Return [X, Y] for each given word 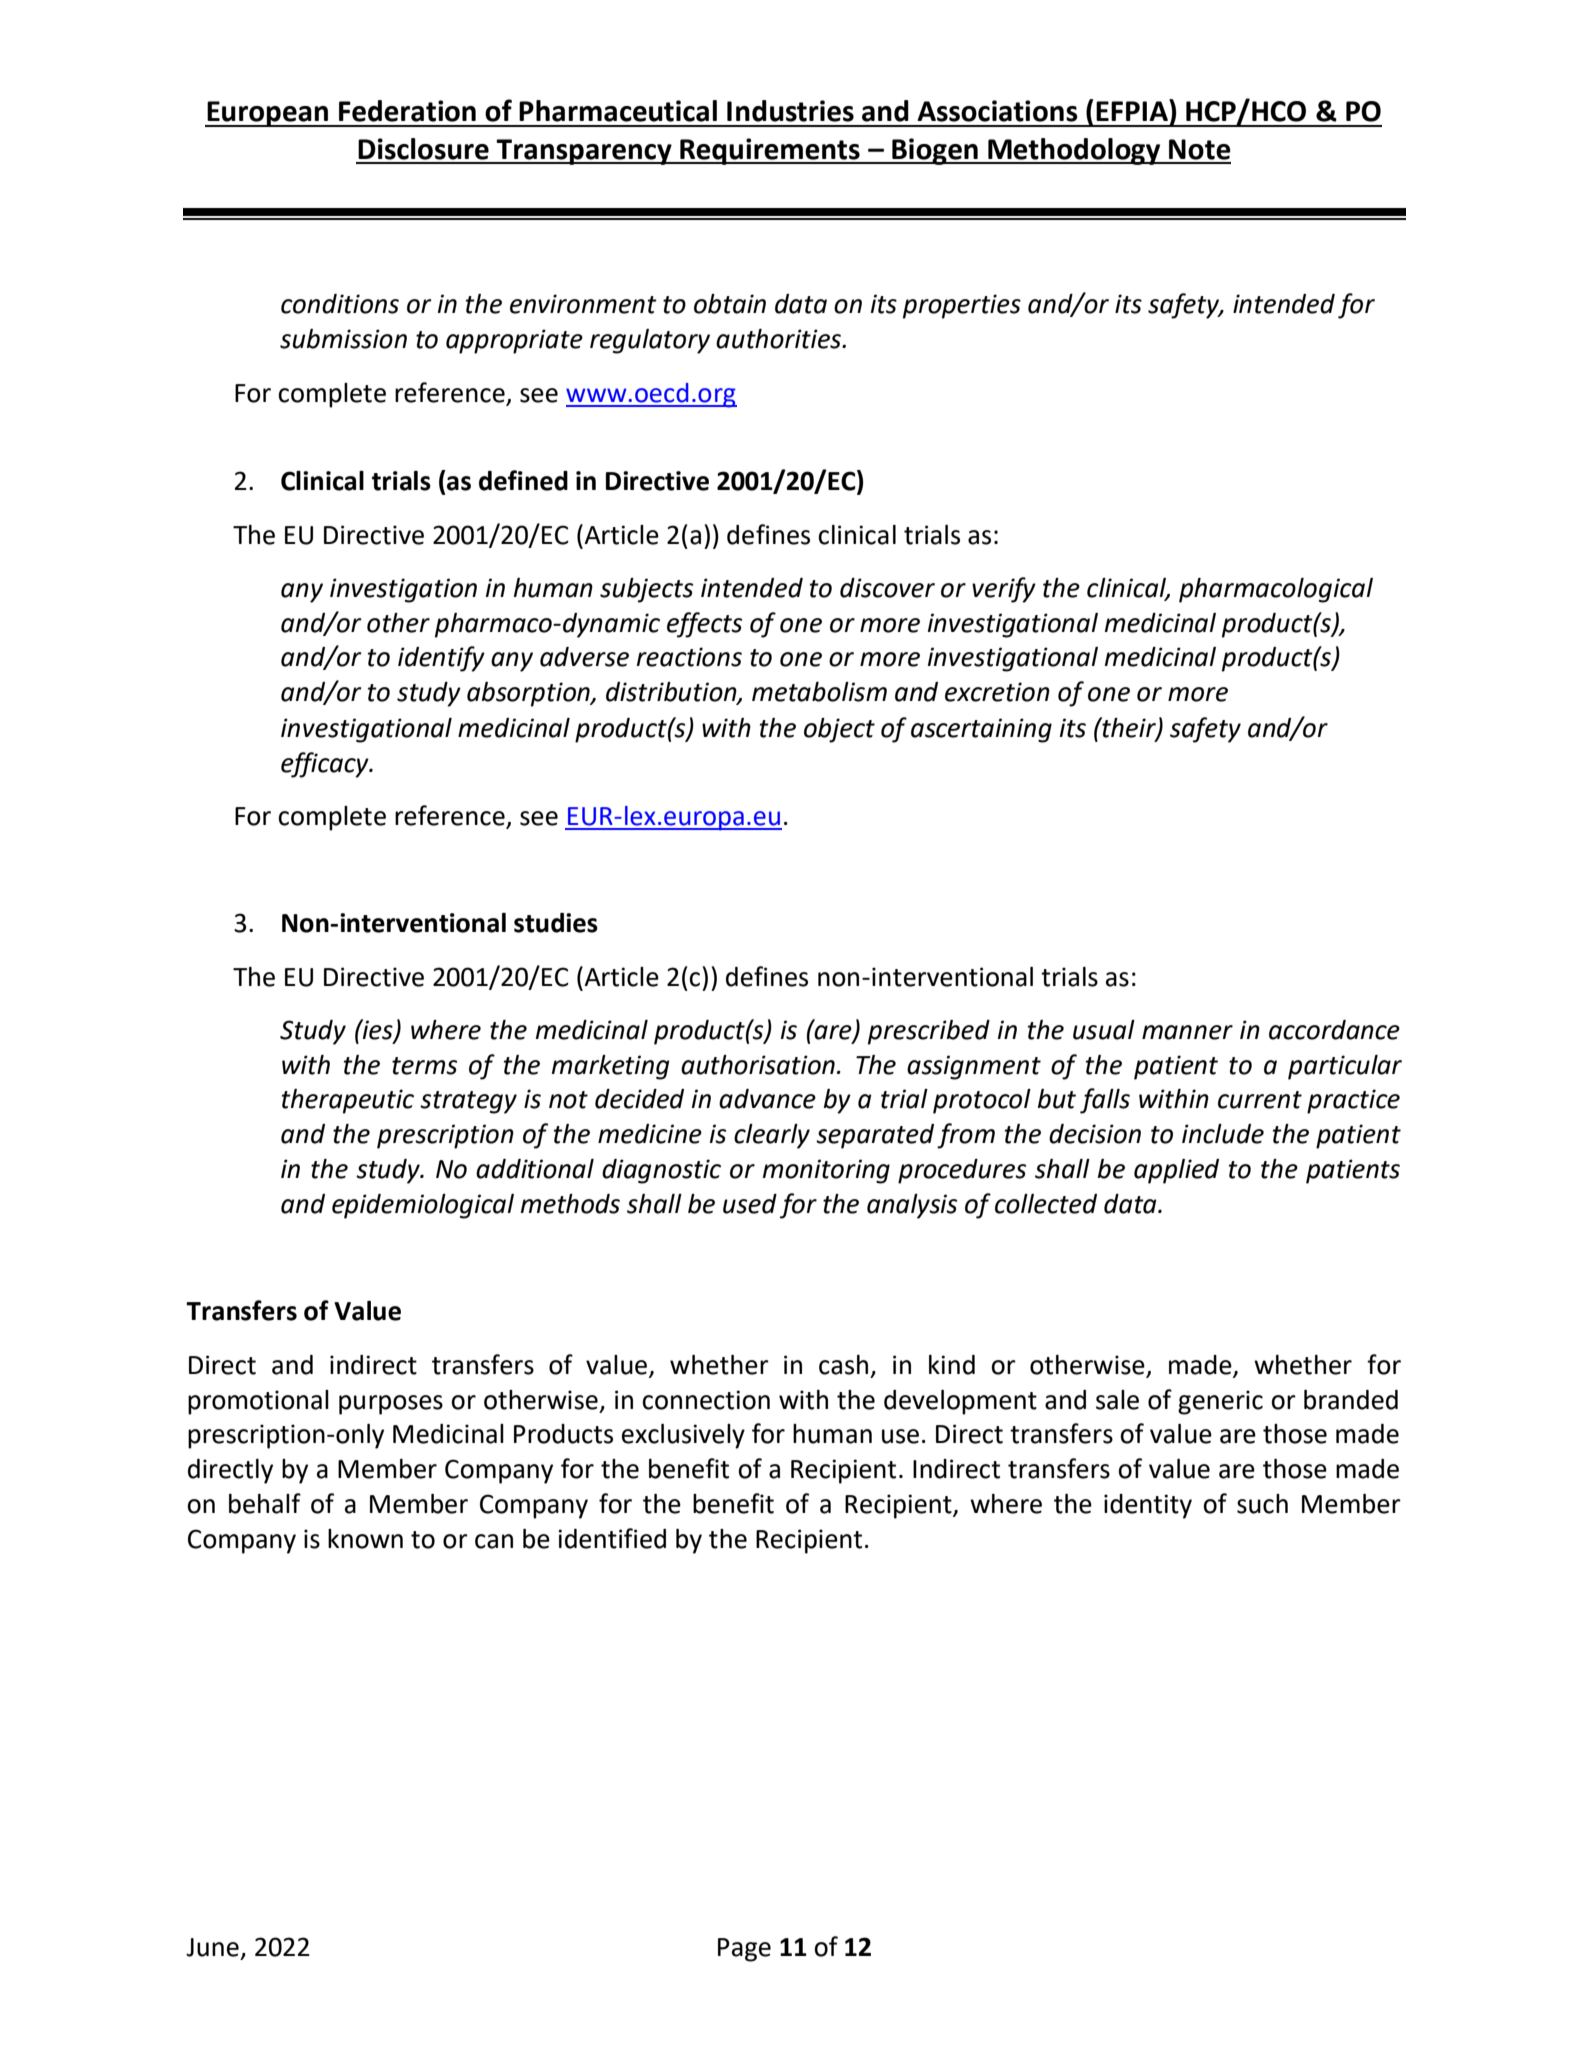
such [1262, 1504]
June [212, 1947]
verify [1004, 590]
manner [1187, 1032]
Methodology [1074, 151]
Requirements [770, 151]
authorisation [758, 1065]
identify [441, 659]
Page [744, 1950]
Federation [407, 111]
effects [704, 625]
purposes [391, 1405]
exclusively [683, 1436]
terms [424, 1066]
